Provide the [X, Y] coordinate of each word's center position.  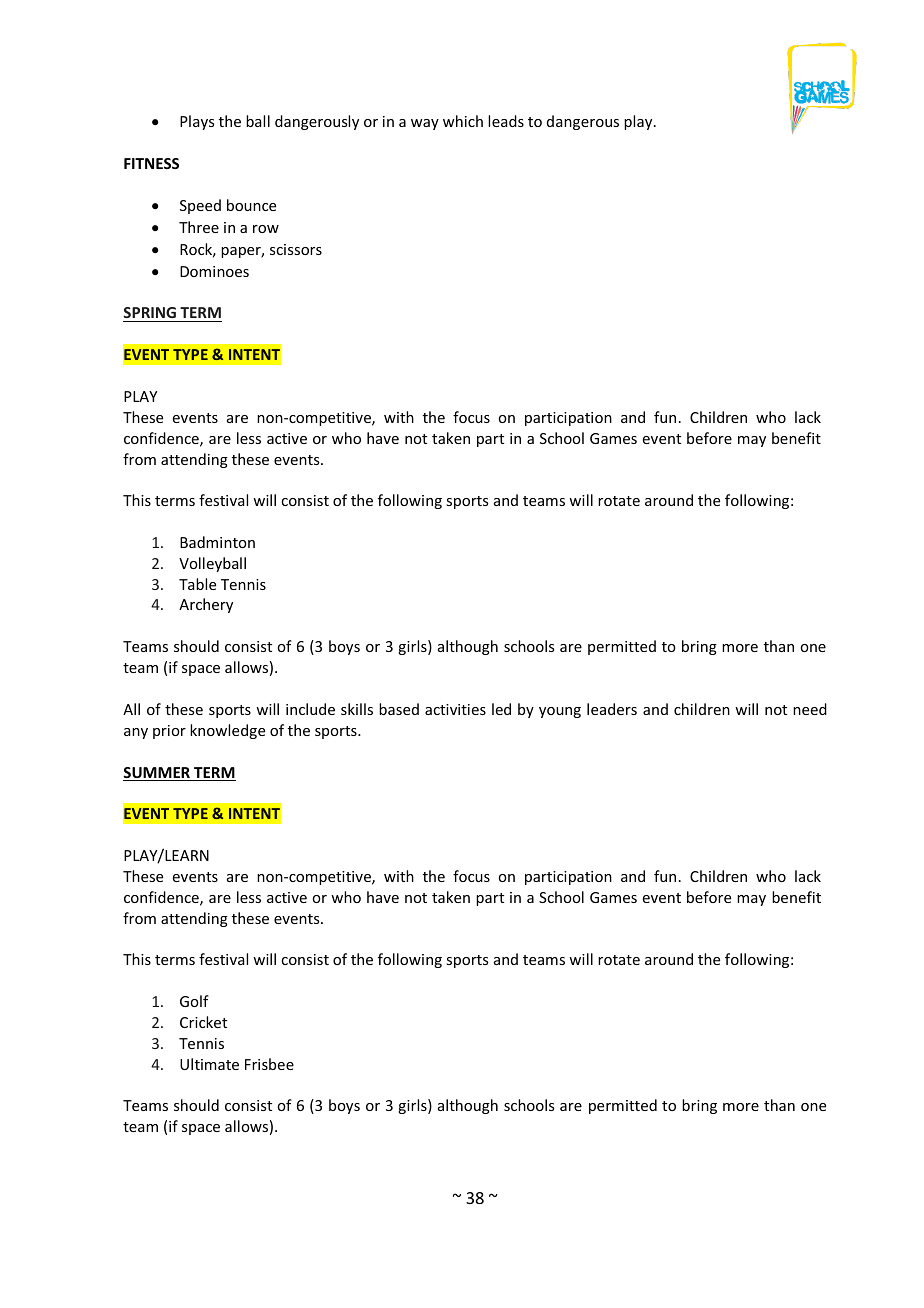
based [399, 709]
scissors [296, 249]
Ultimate [209, 1064]
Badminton [217, 542]
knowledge [227, 731]
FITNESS [151, 163]
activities [455, 709]
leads [506, 121]
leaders [612, 709]
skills [357, 709]
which [463, 121]
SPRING [150, 314]
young [560, 712]
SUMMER [157, 774]
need [810, 709]
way [425, 124]
